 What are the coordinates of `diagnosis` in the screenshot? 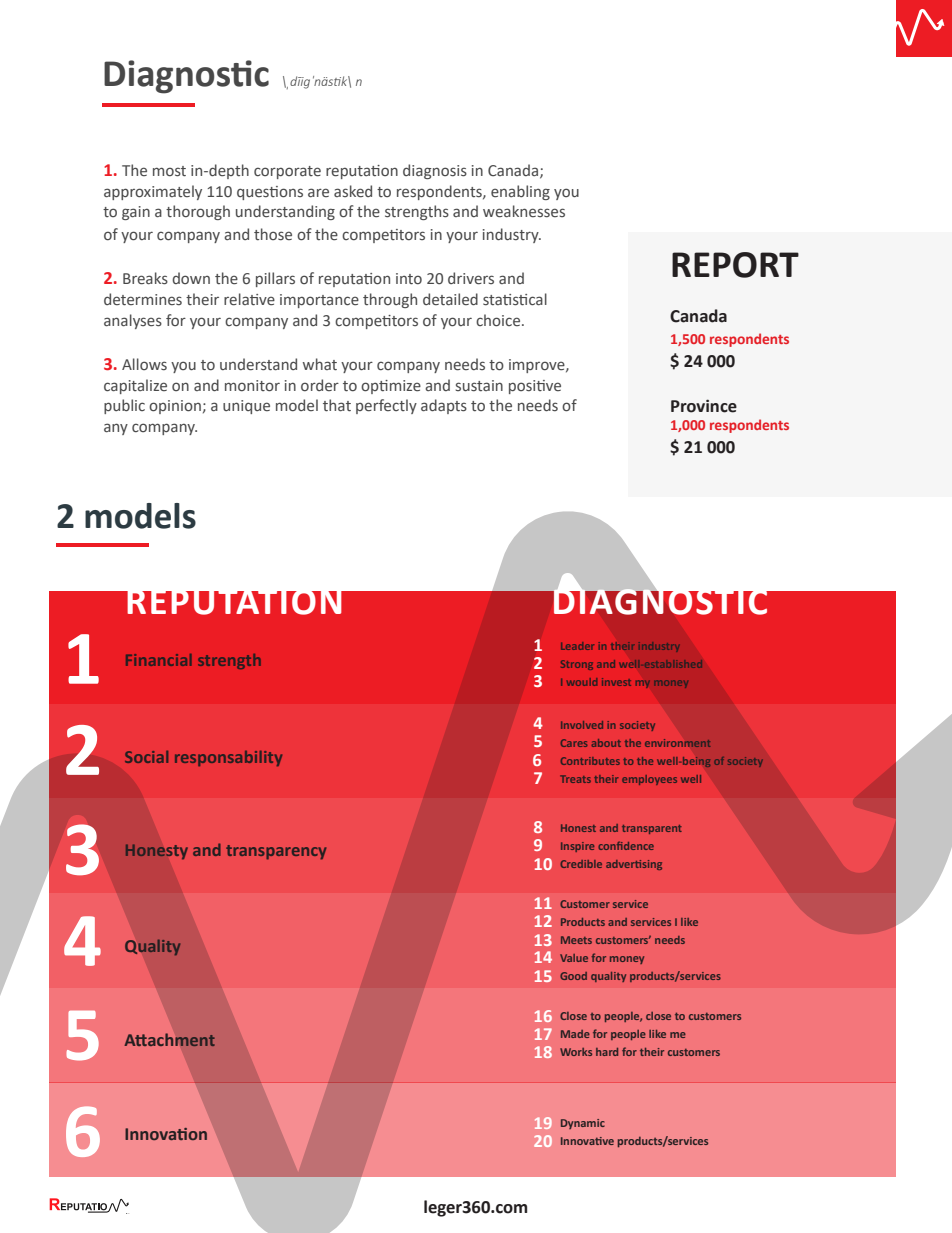 It's located at (435, 171).
